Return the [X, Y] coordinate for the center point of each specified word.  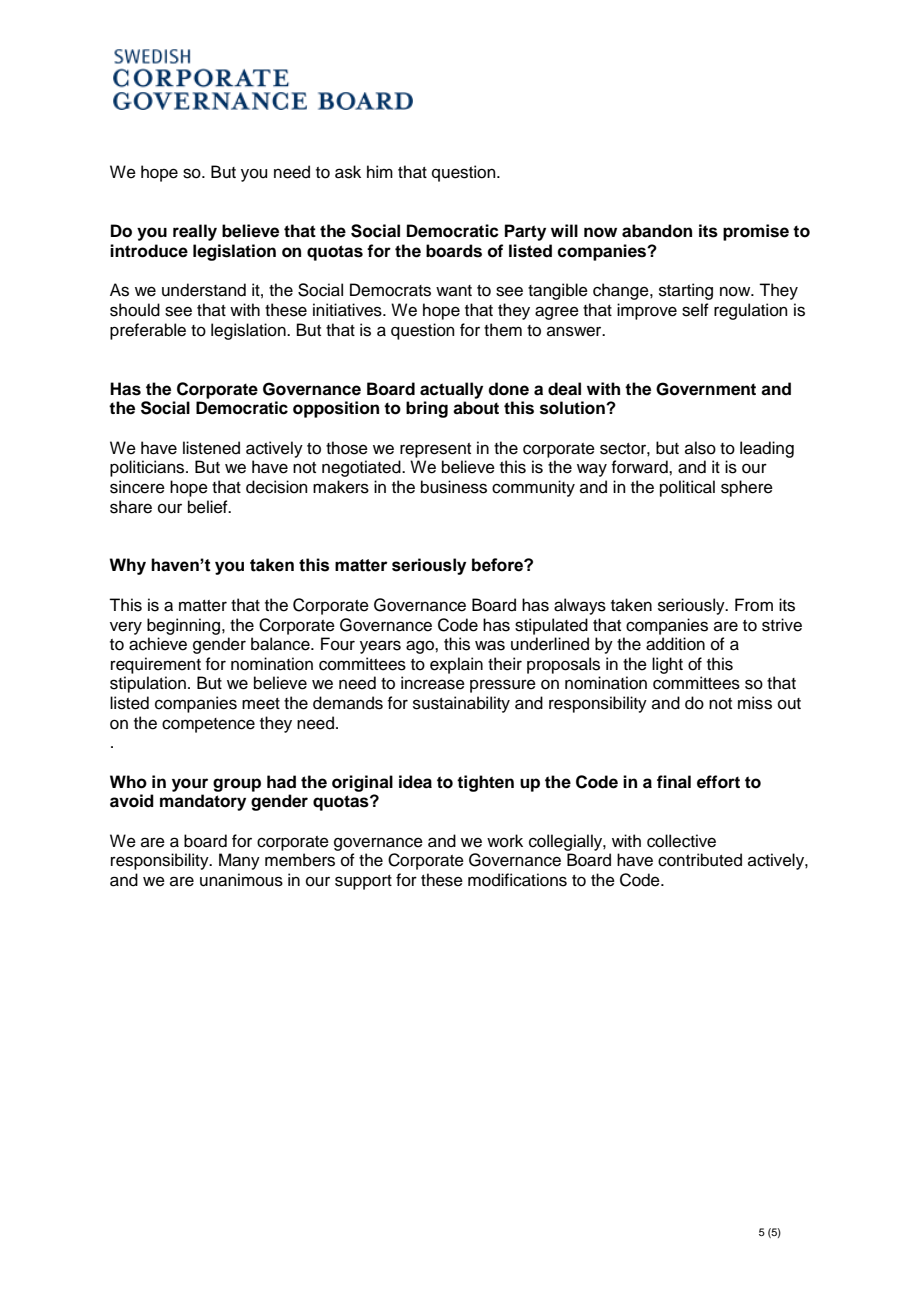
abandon [657, 231]
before [498, 565]
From [754, 605]
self [695, 310]
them [503, 330]
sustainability [461, 704]
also [700, 448]
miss [755, 703]
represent [435, 450]
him [380, 171]
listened [211, 448]
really [195, 232]
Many [239, 861]
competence [208, 725]
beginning [183, 626]
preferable [148, 331]
